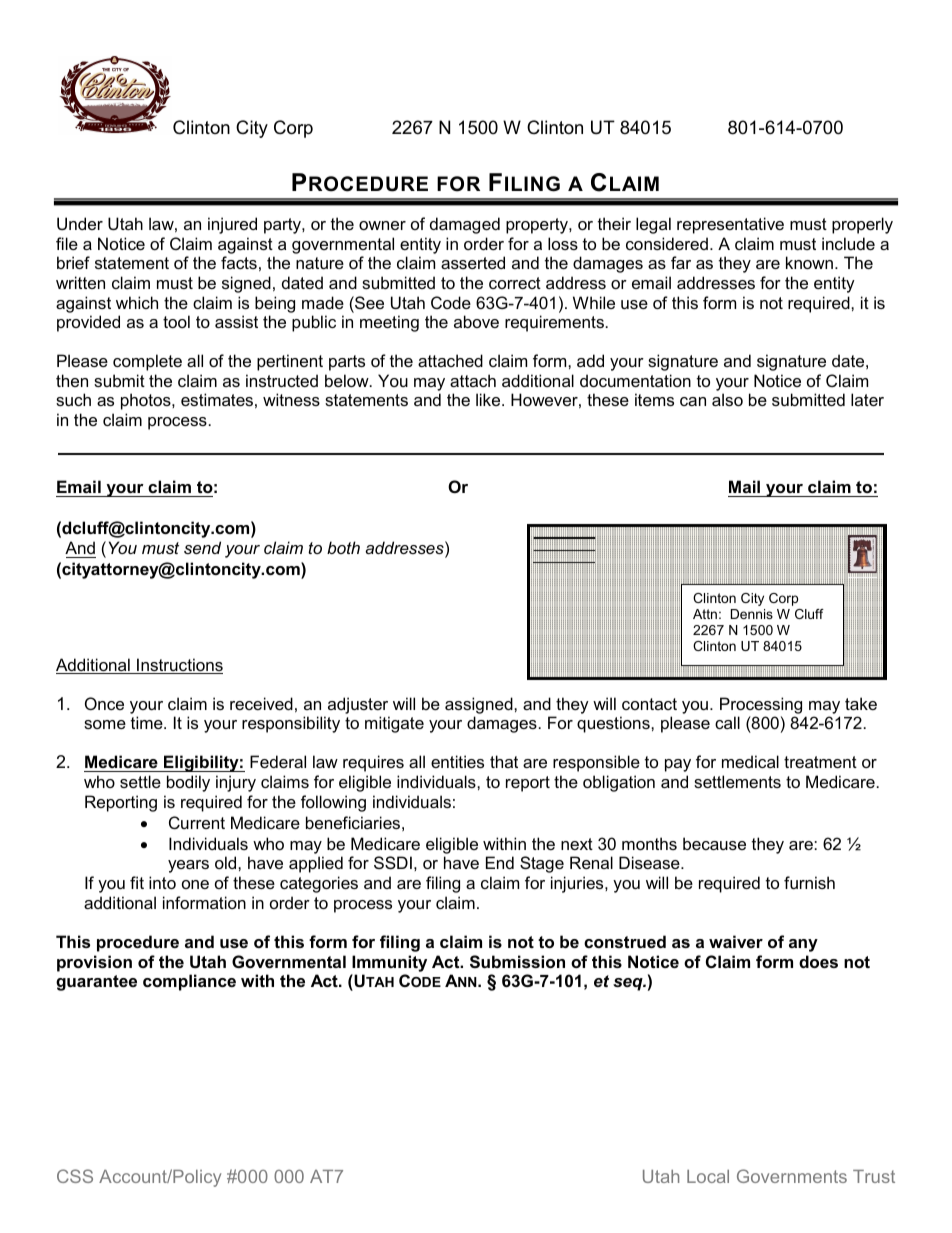 Image resolution: width=952 pixels, height=1233 pixels. What do you see at coordinates (708, 1176) in the screenshot?
I see `Local` at bounding box center [708, 1176].
